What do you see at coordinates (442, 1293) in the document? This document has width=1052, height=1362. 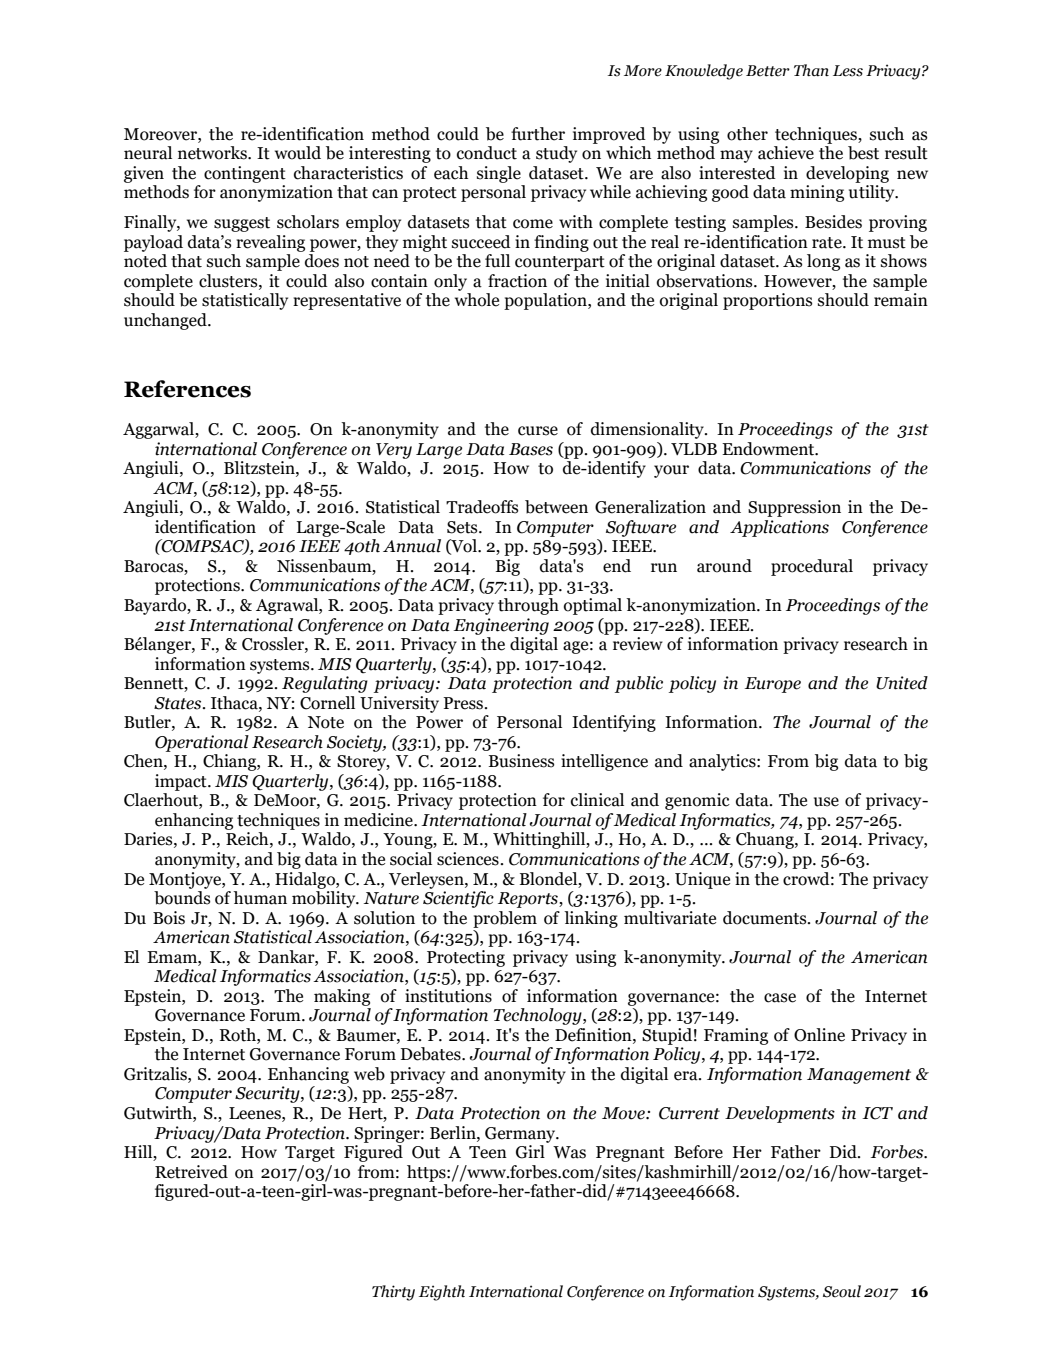 I see `Eighth` at bounding box center [442, 1293].
